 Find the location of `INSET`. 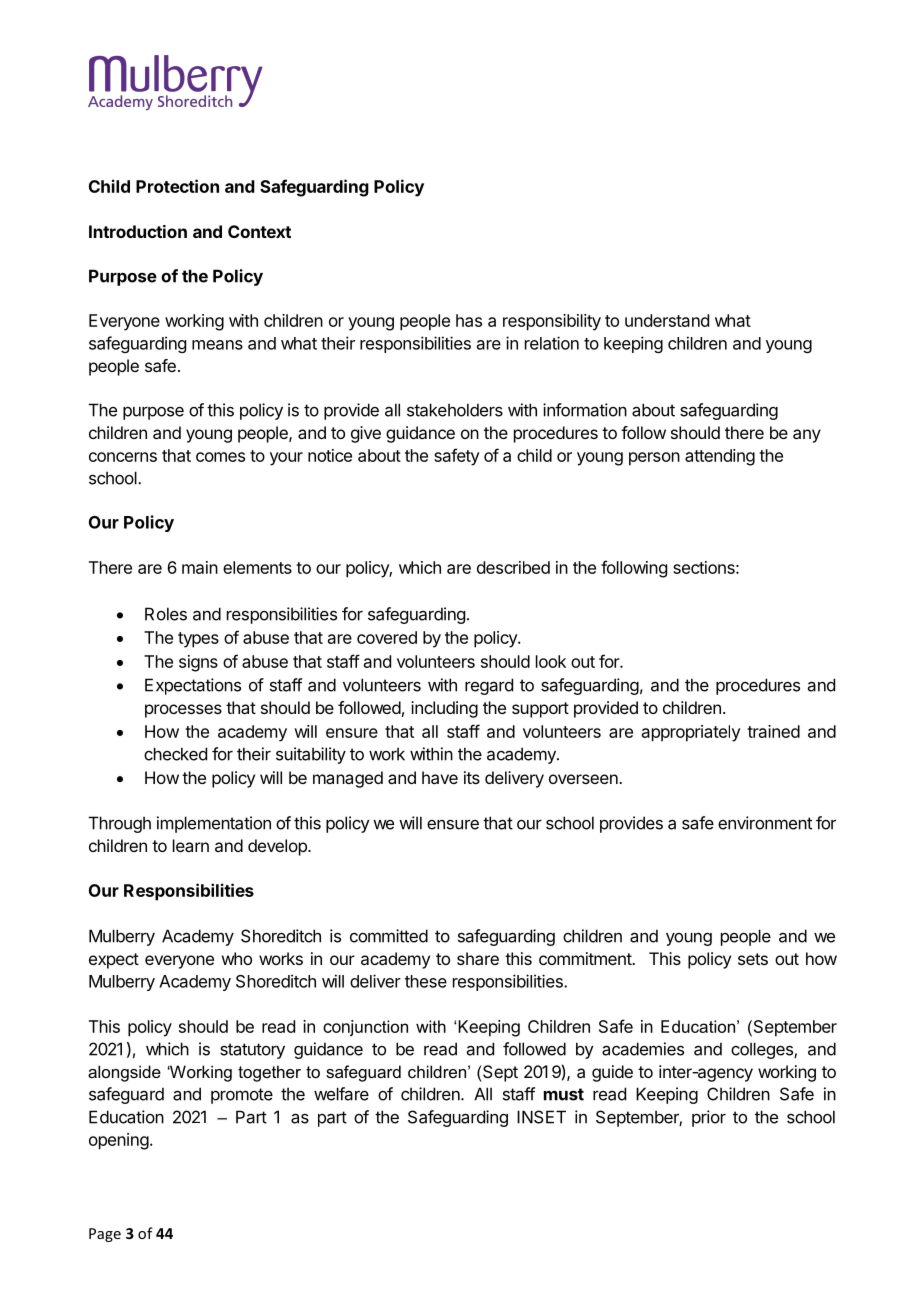

INSET is located at coordinates (541, 1117).
